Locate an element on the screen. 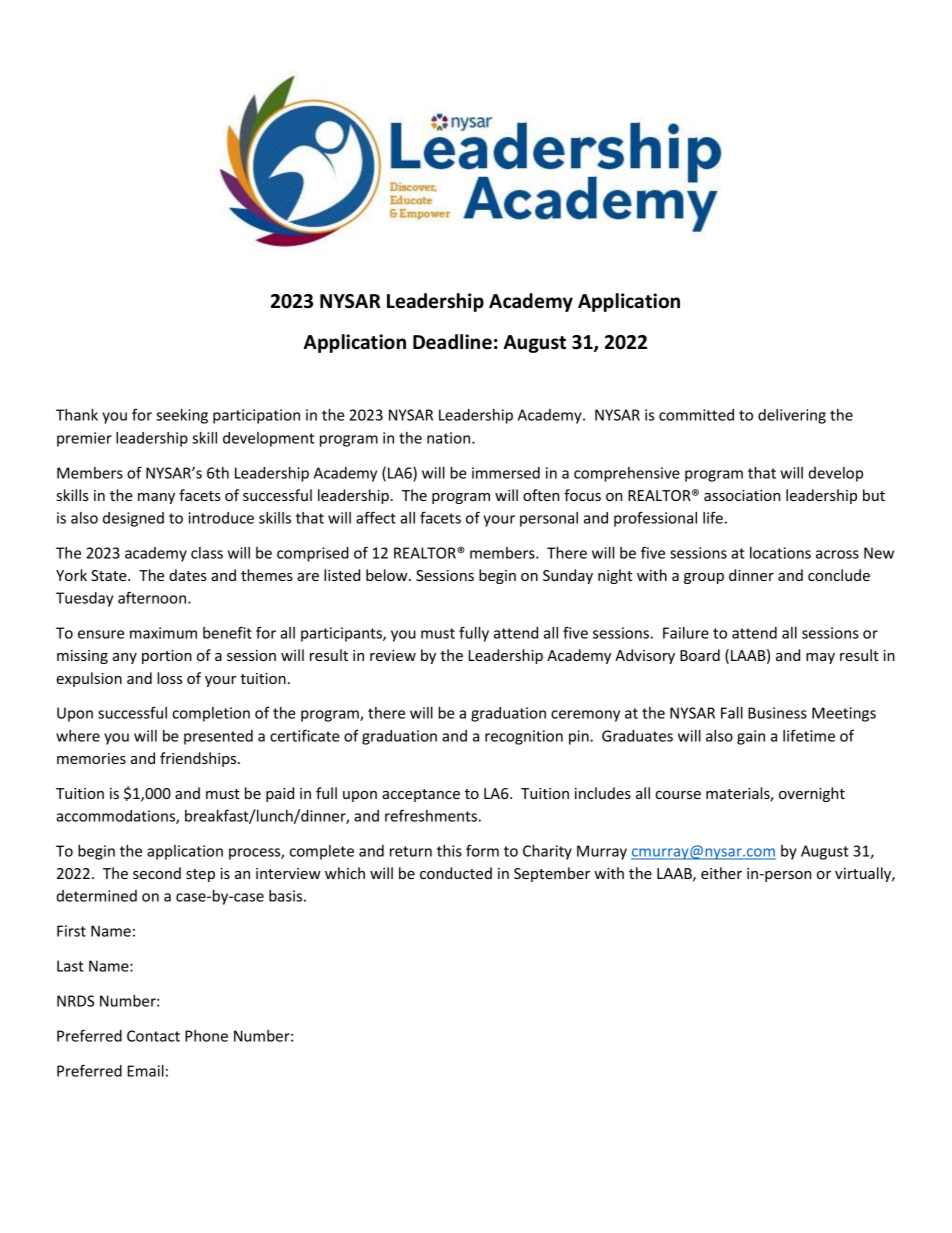 This screenshot has height=1233, width=952. seeking is located at coordinates (182, 416).
